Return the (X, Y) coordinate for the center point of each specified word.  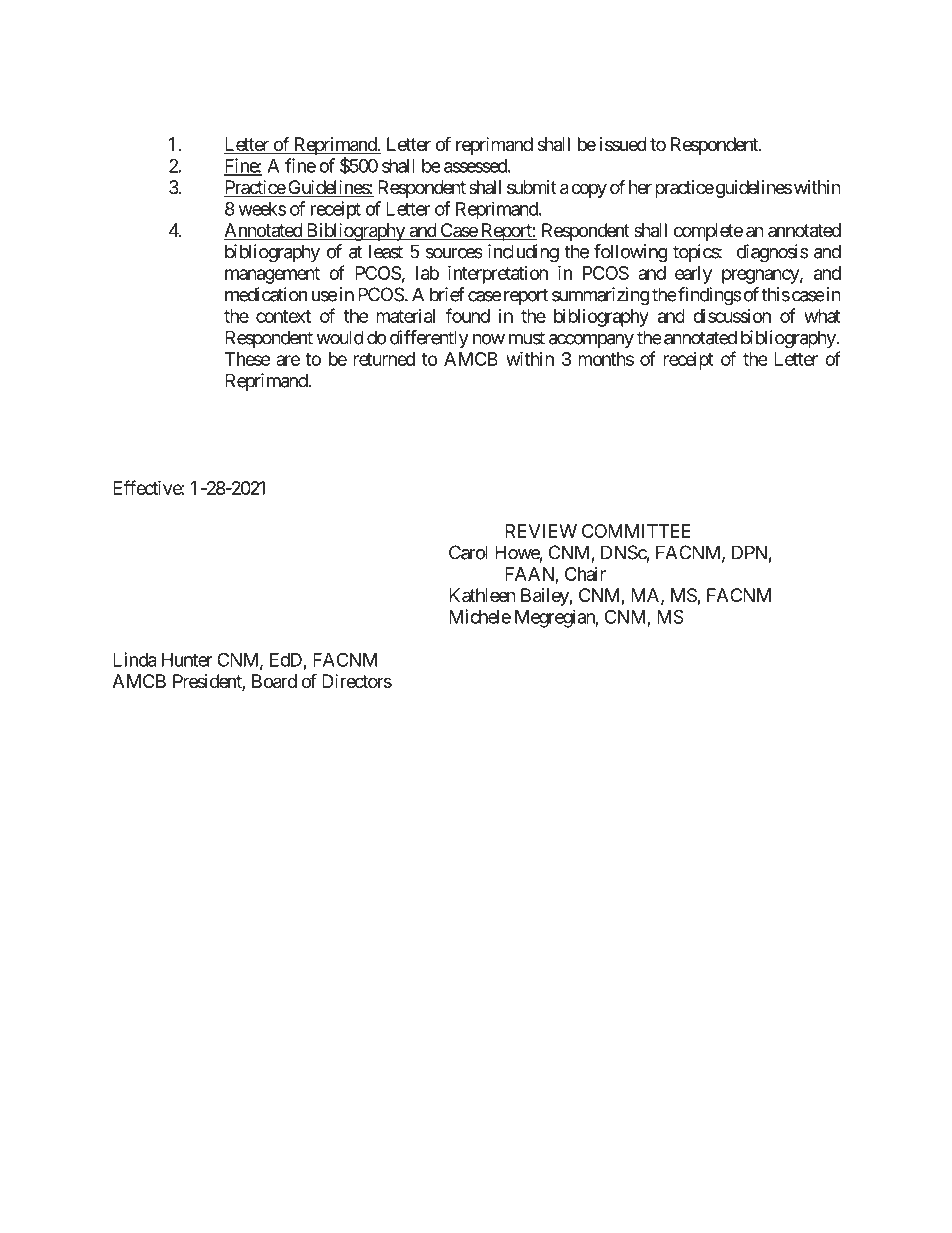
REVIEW (541, 531)
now (489, 339)
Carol (468, 552)
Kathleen (482, 595)
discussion (732, 316)
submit (532, 187)
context (283, 316)
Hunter (187, 660)
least (386, 251)
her (640, 187)
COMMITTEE (636, 531)
